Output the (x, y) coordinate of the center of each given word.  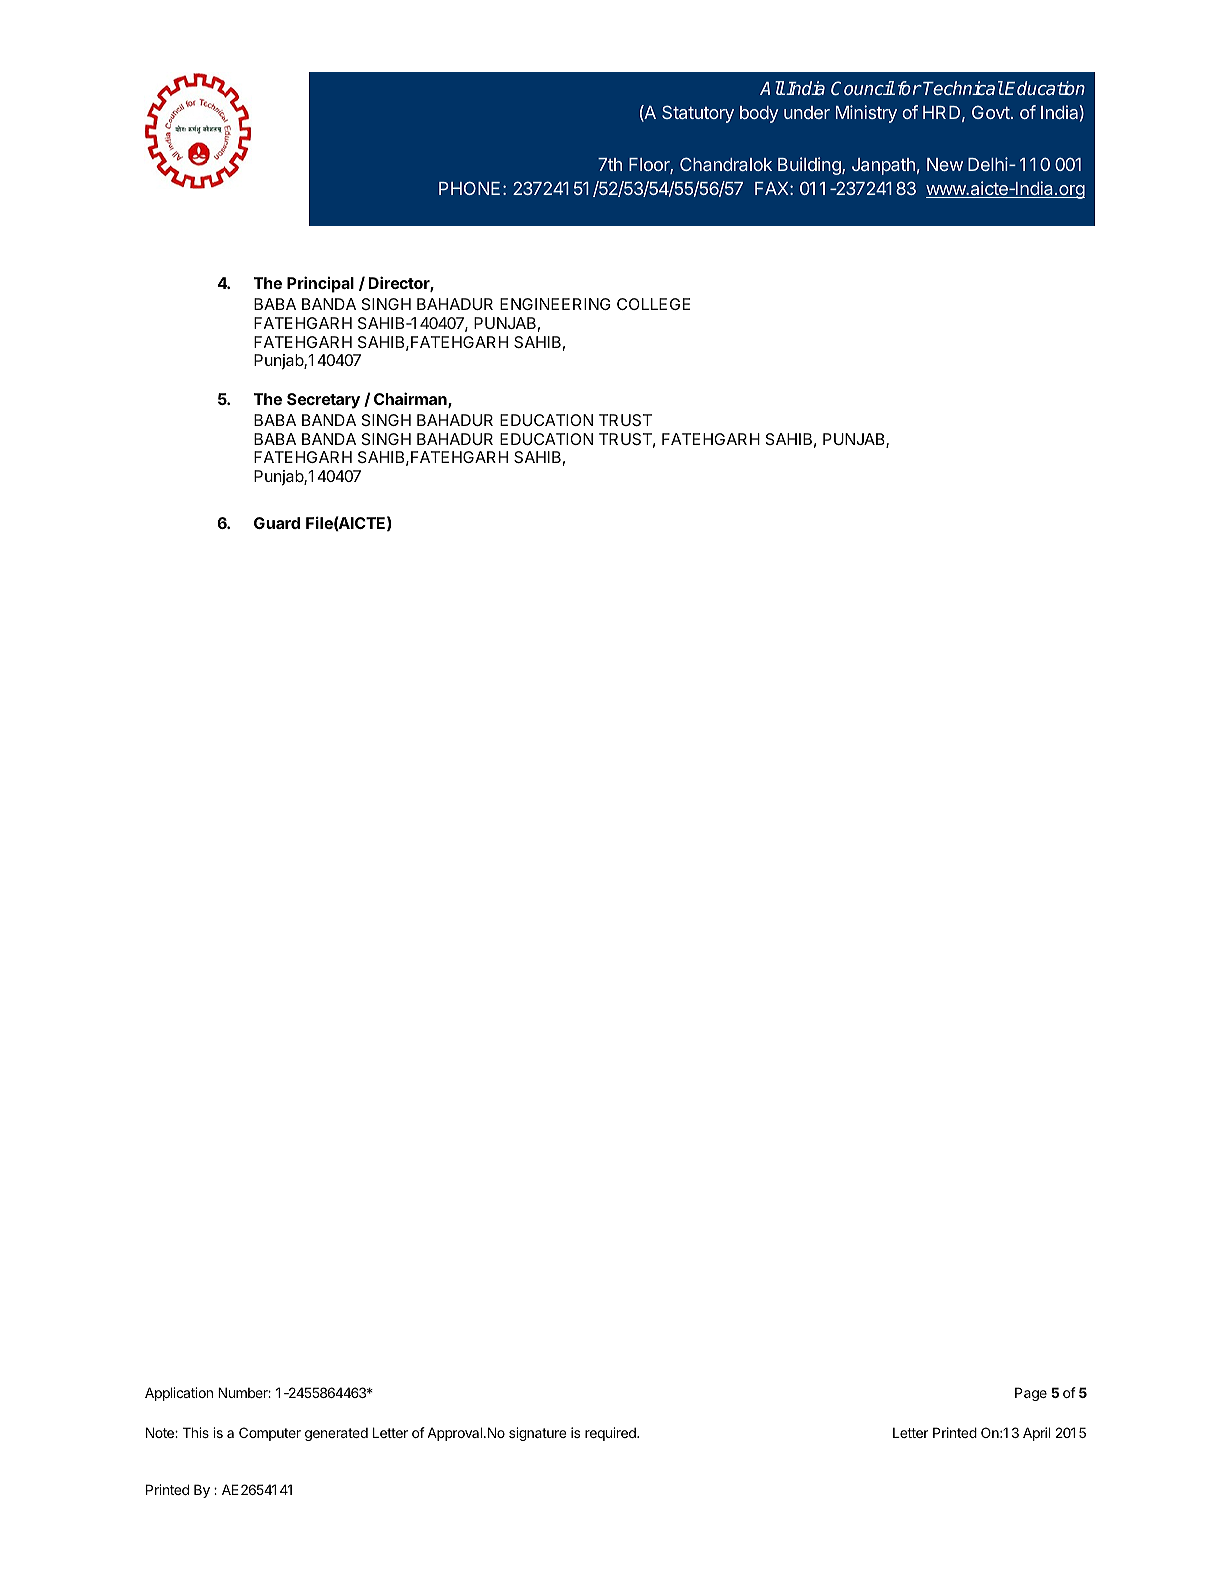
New (945, 164)
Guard (277, 523)
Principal (320, 284)
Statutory (698, 114)
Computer (270, 1434)
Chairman (411, 400)
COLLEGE (653, 304)
